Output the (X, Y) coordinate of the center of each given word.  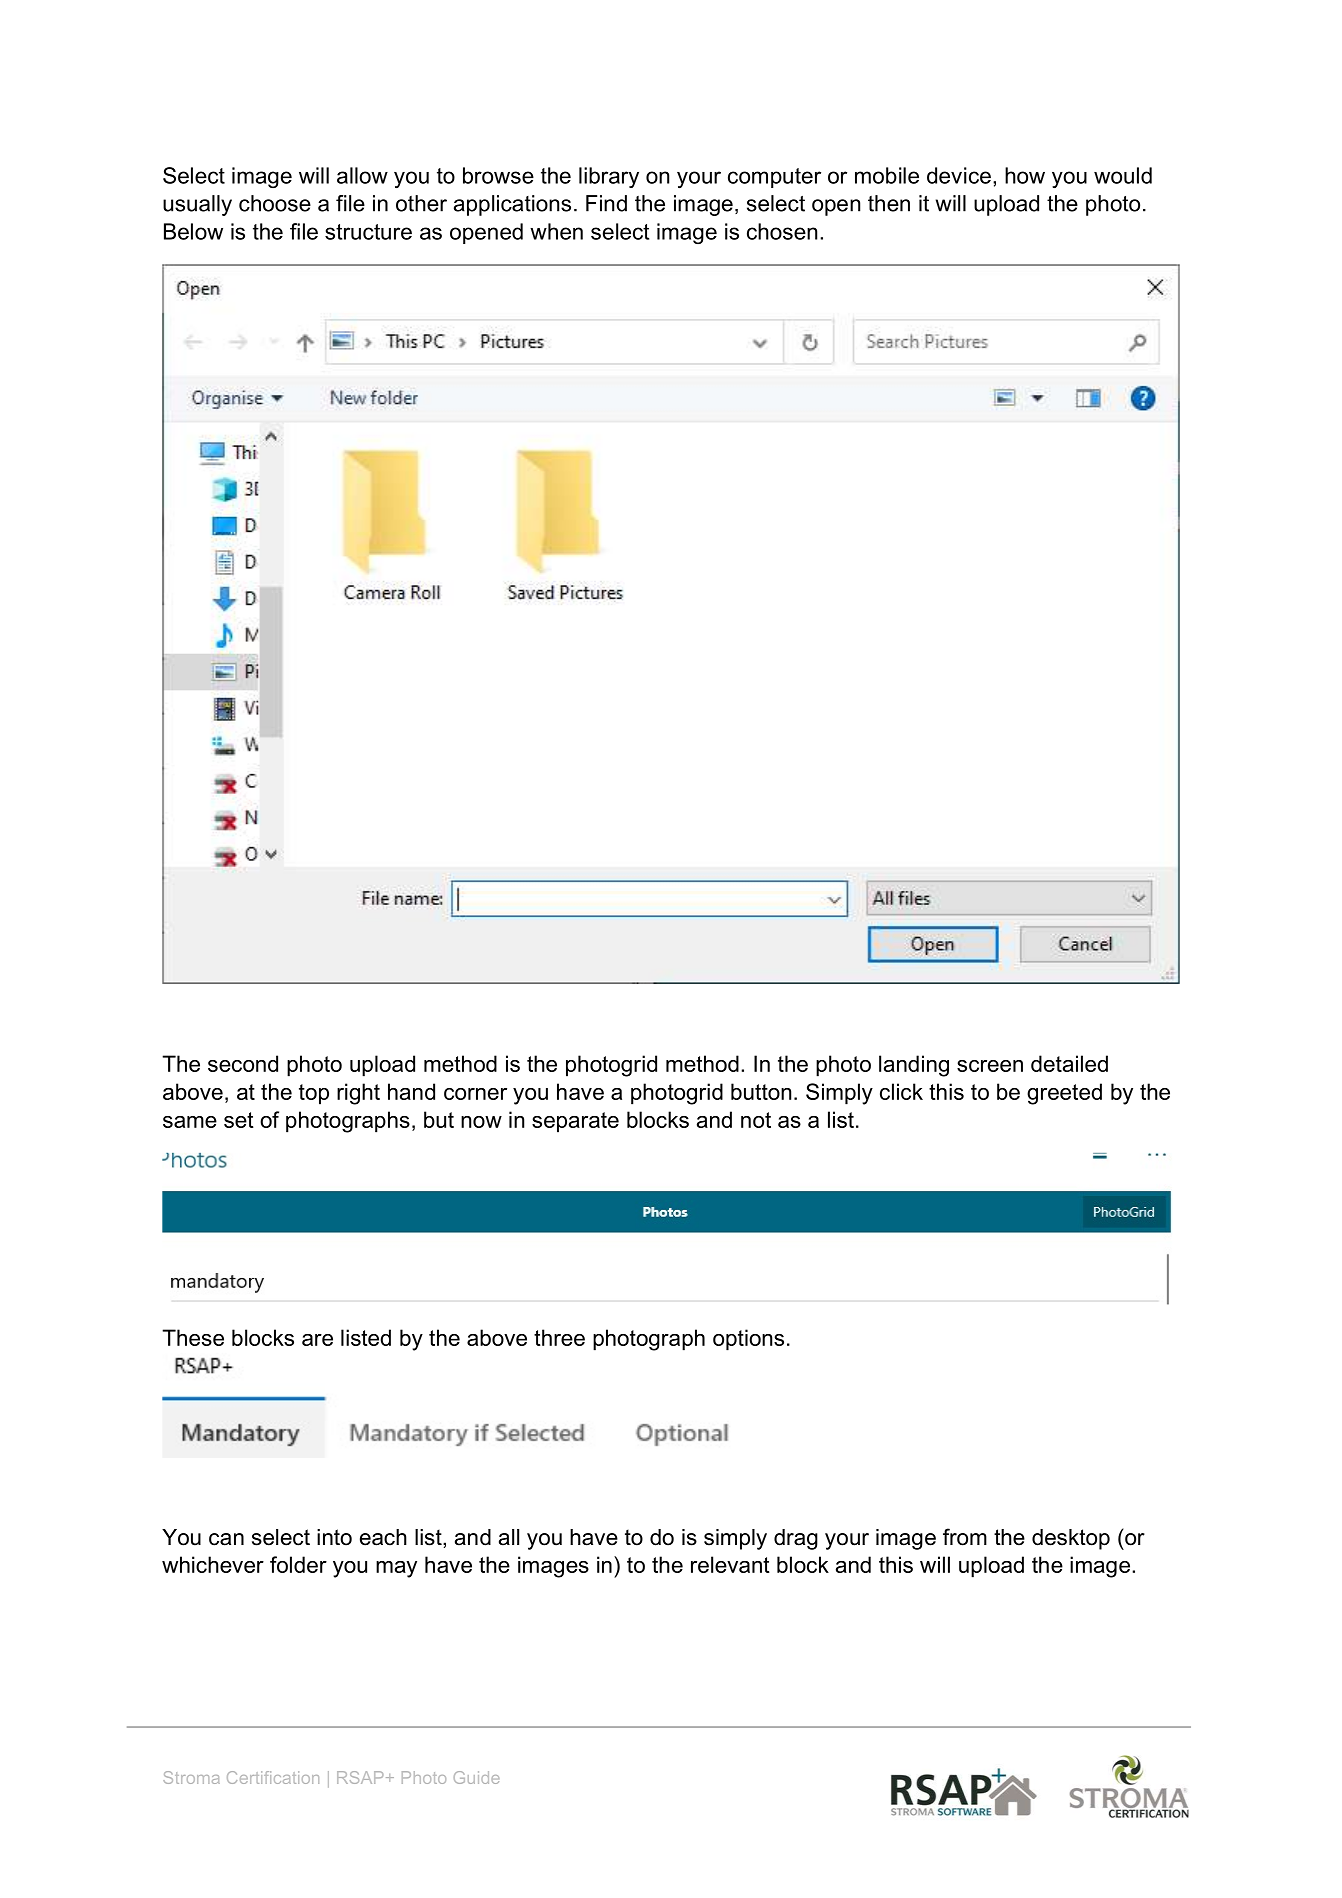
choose (275, 203)
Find (606, 203)
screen (990, 1066)
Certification (273, 1777)
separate (575, 1122)
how (1025, 175)
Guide (477, 1777)
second (243, 1063)
